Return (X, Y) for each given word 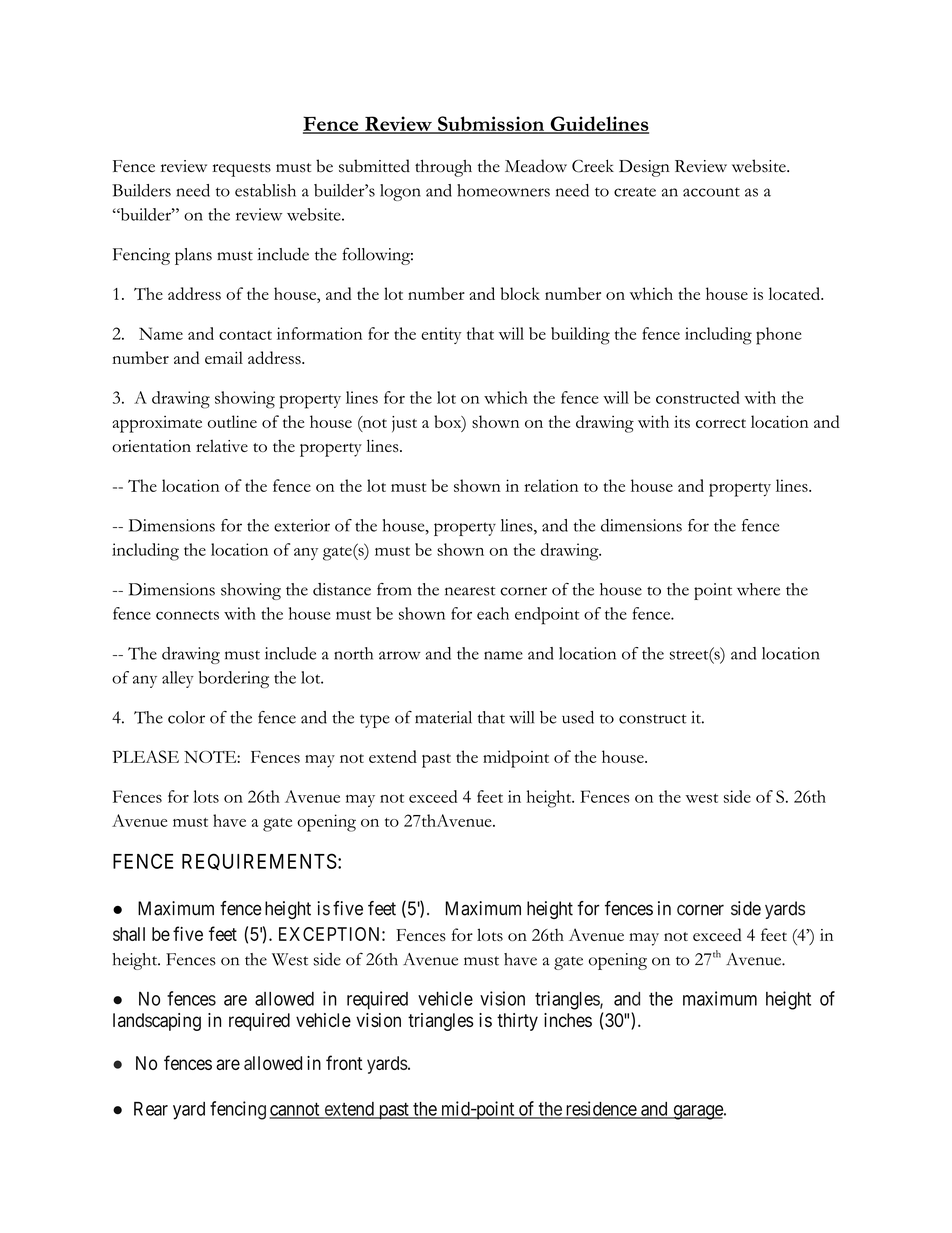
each (493, 613)
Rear (151, 1109)
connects (187, 615)
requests (242, 170)
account (711, 192)
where (758, 589)
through (443, 168)
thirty (517, 1022)
